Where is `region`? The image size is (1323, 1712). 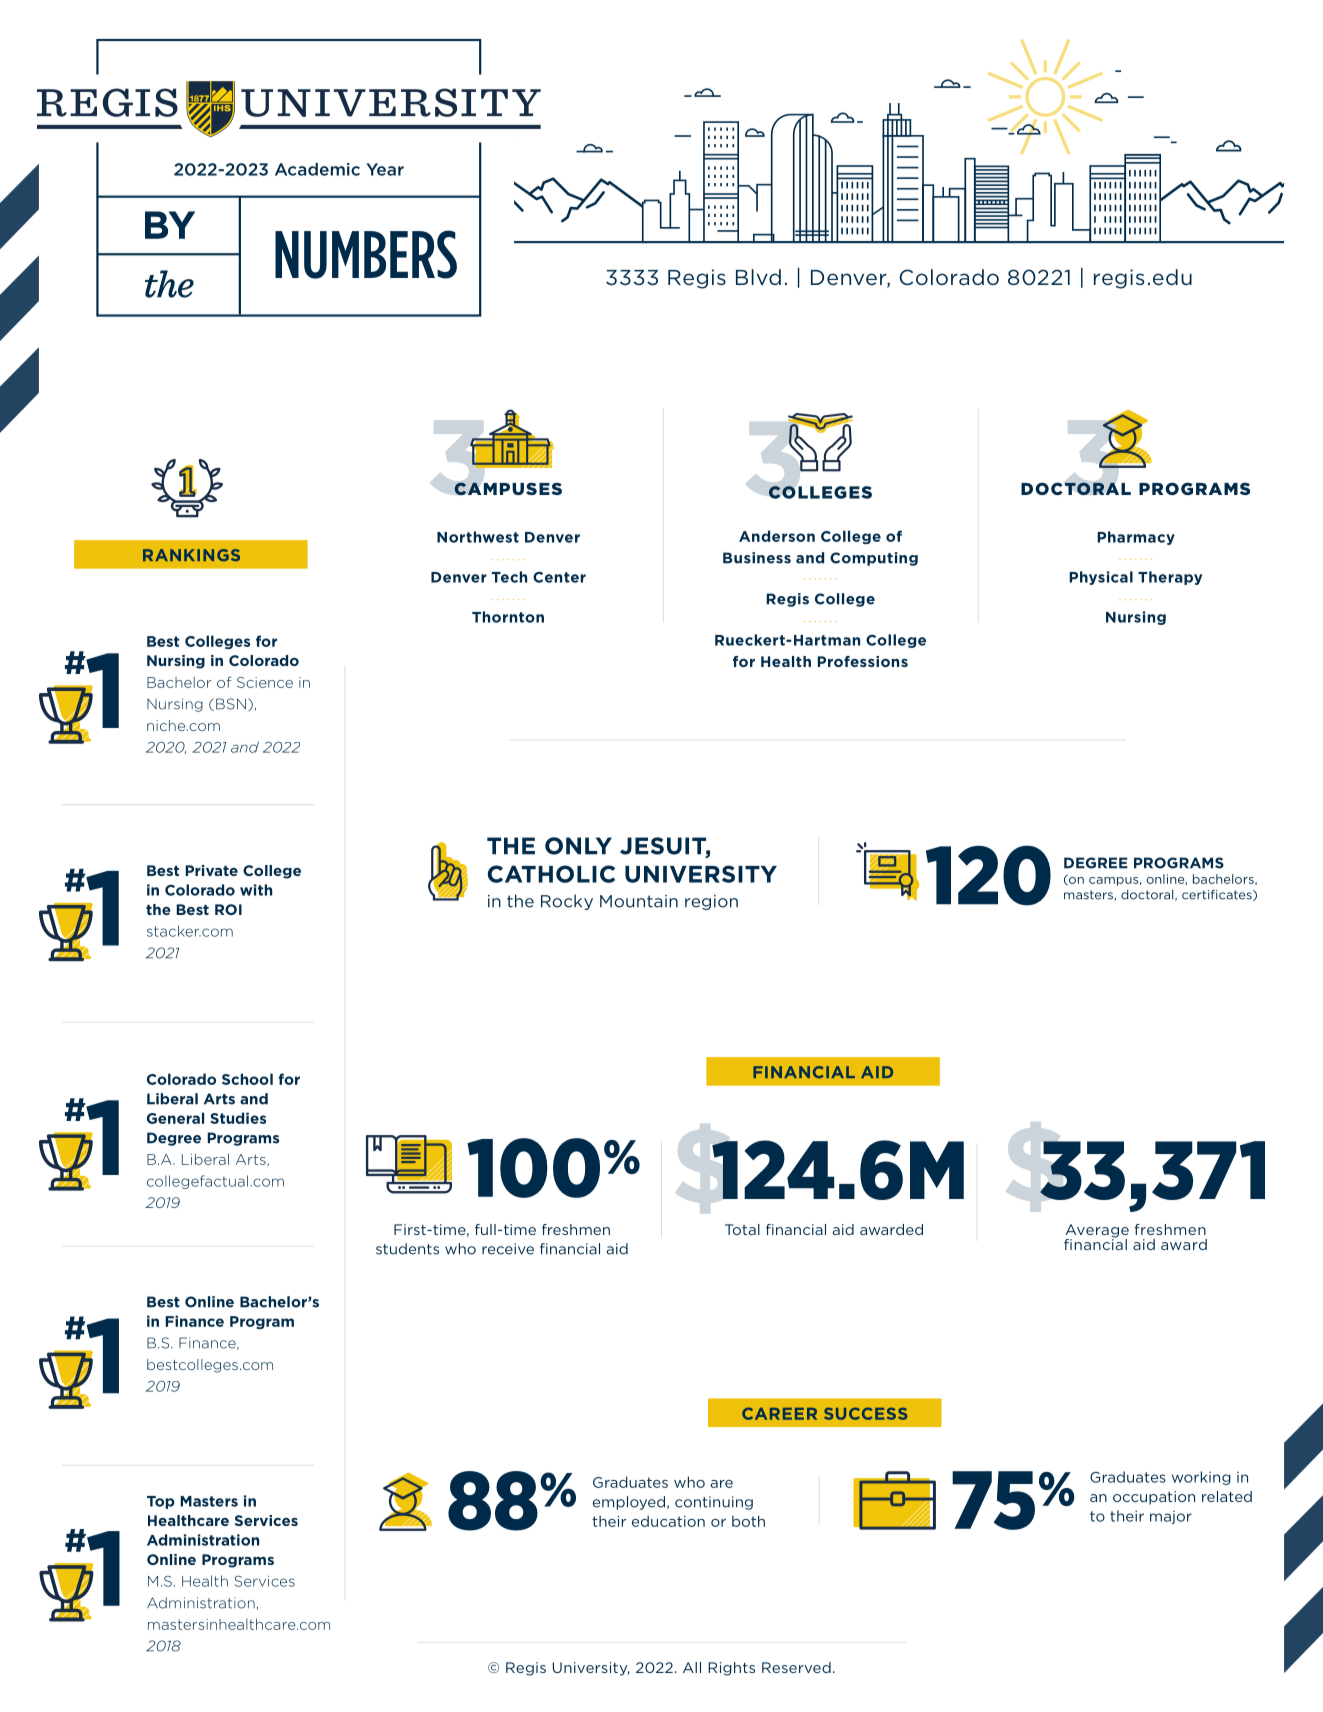 region is located at coordinates (711, 902).
